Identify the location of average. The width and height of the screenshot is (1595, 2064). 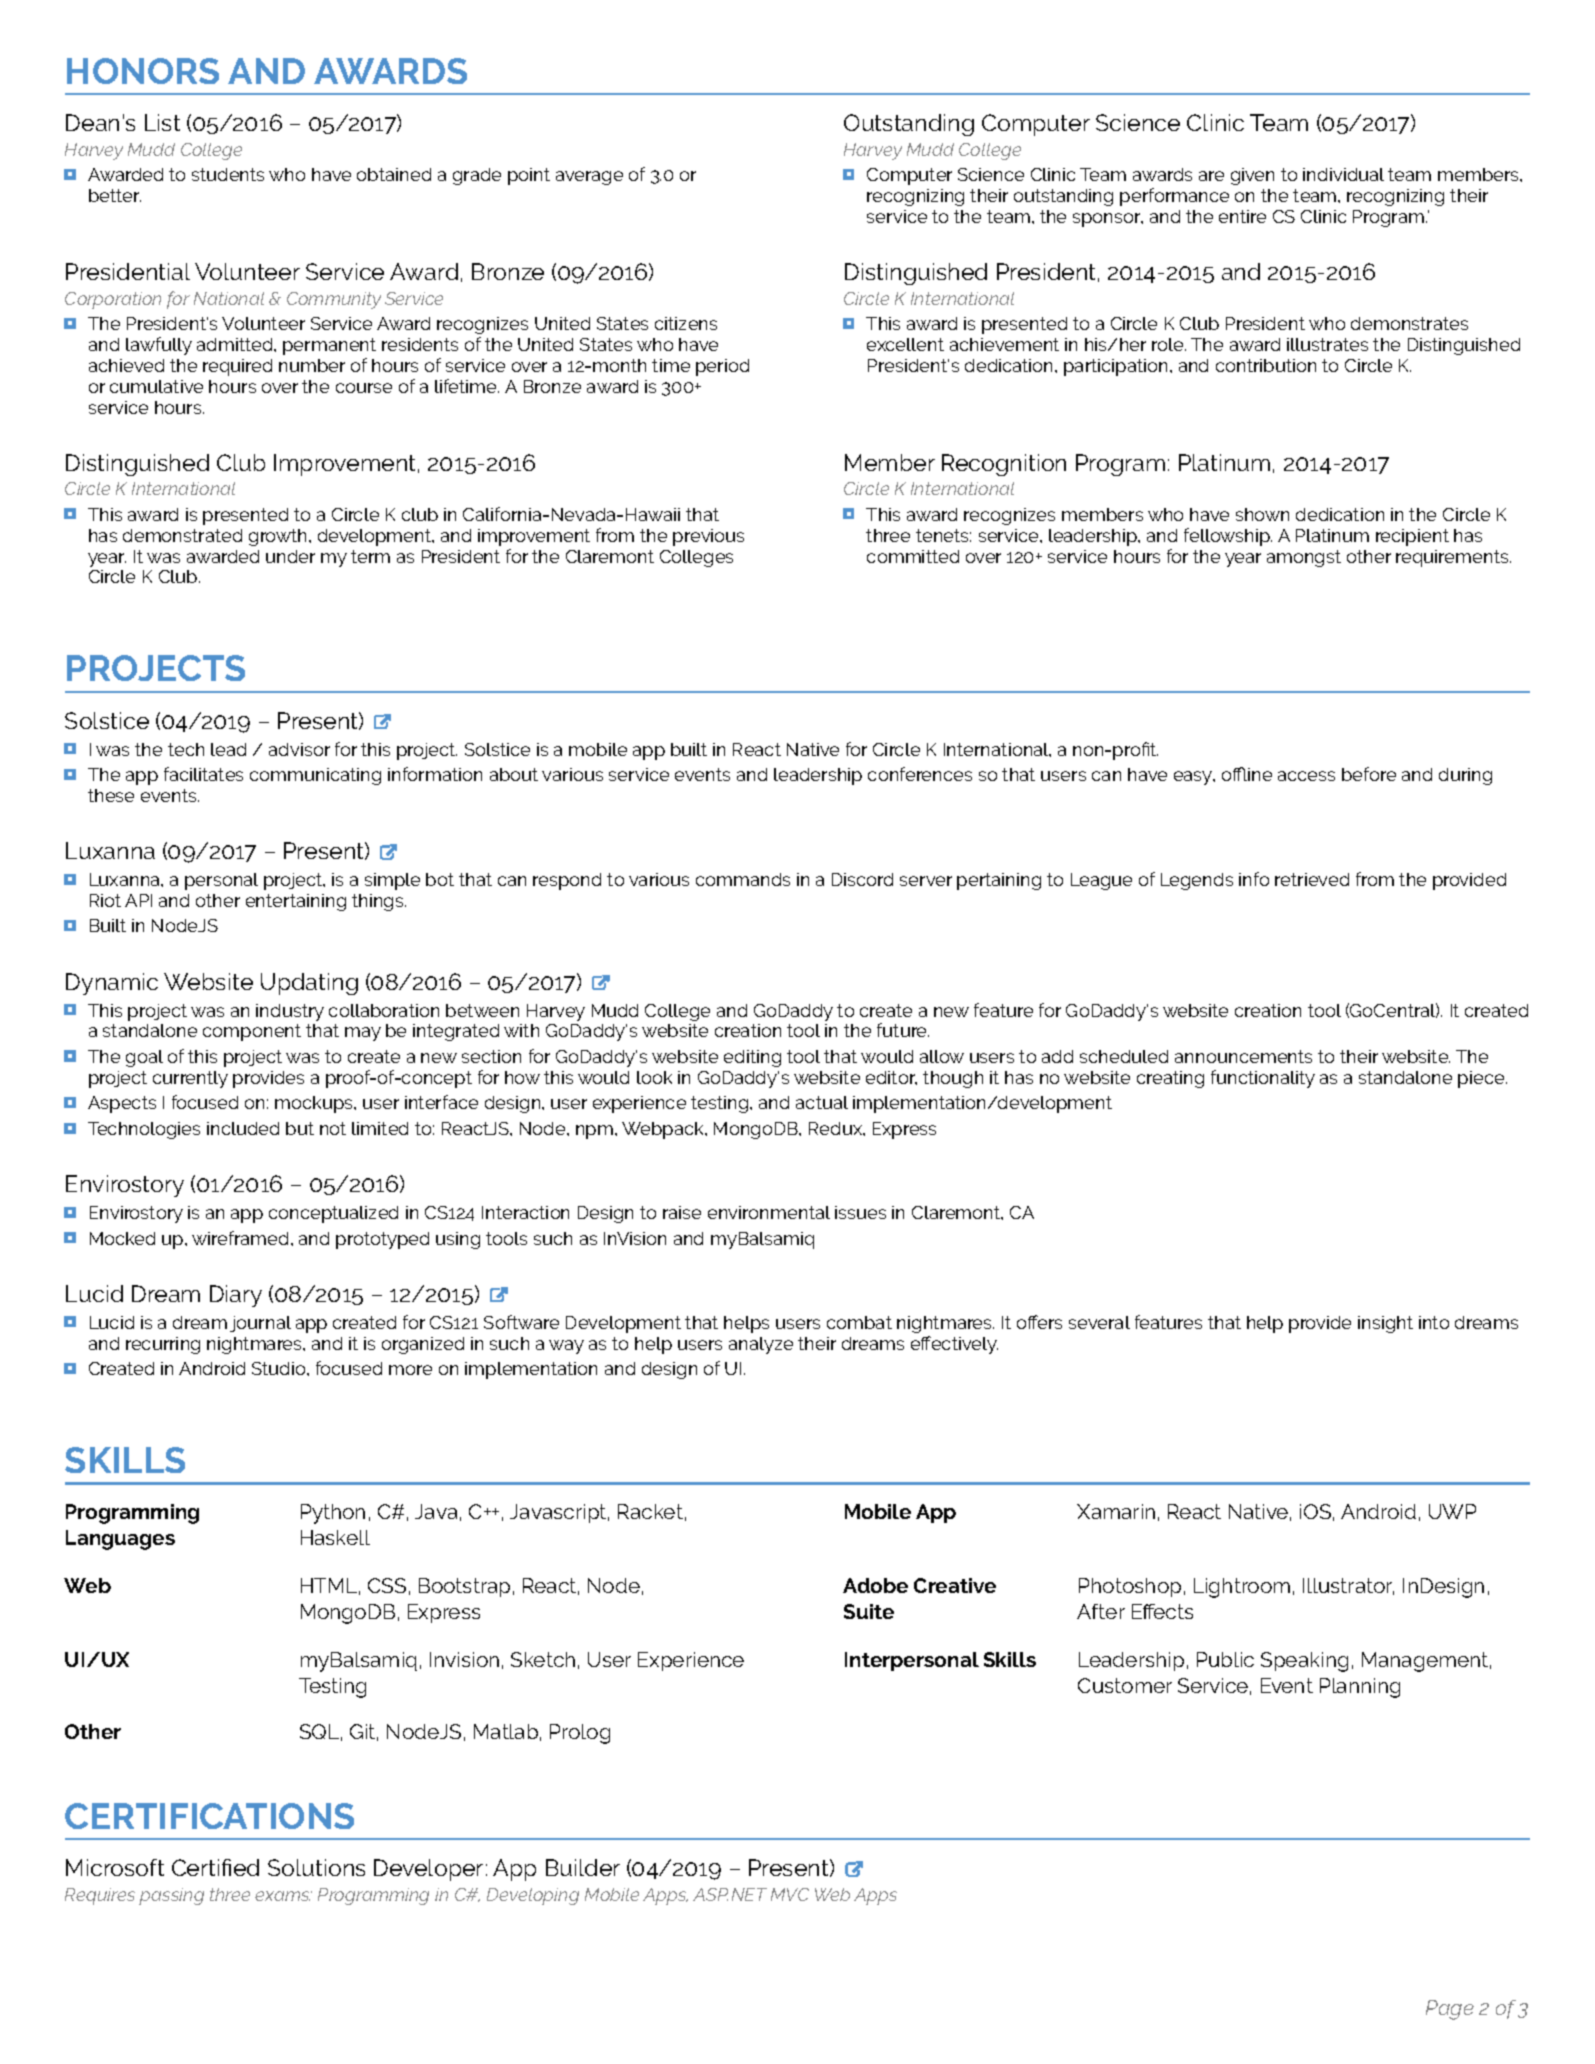
(589, 178).
